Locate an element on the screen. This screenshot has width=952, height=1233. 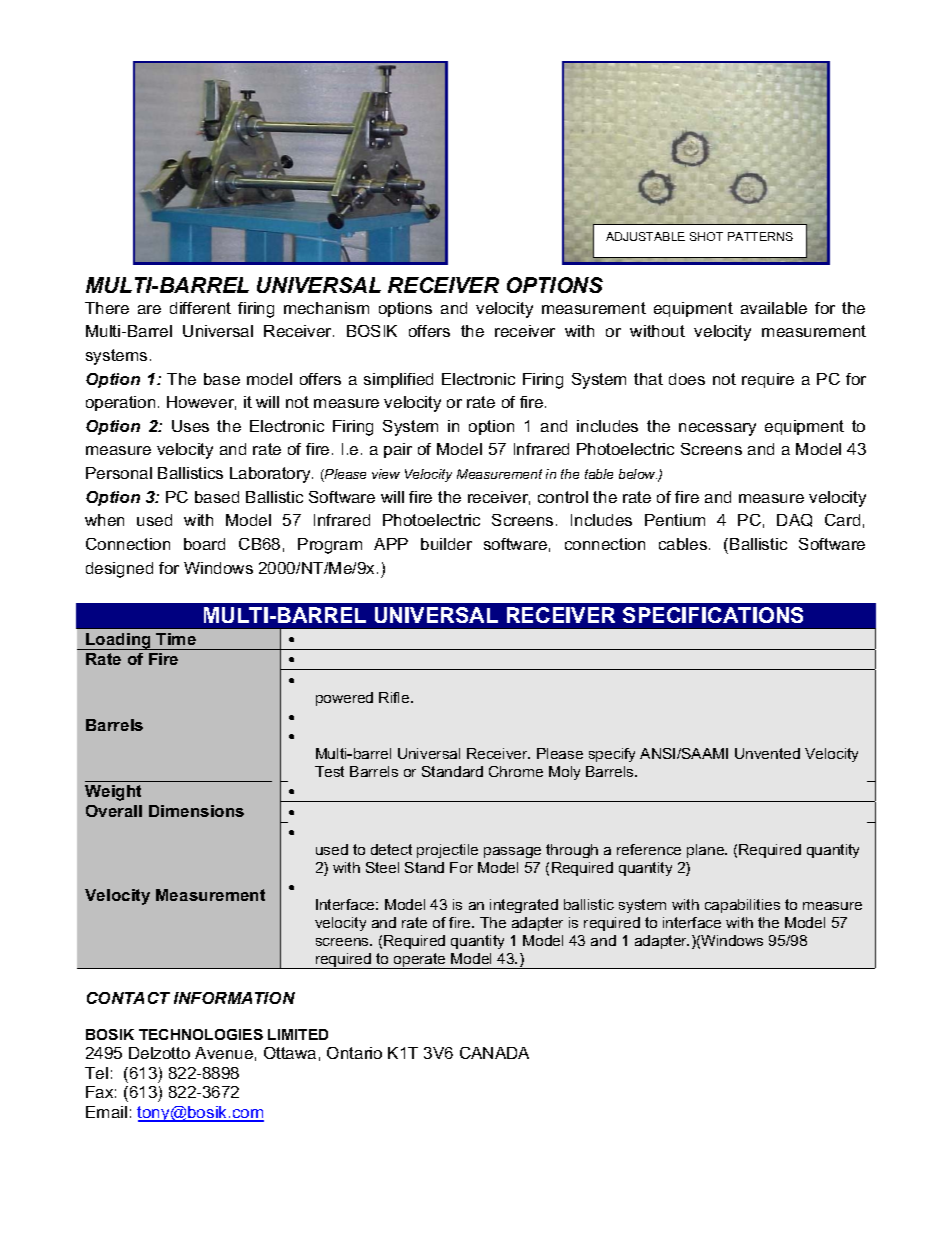
mechanism is located at coordinates (326, 308).
